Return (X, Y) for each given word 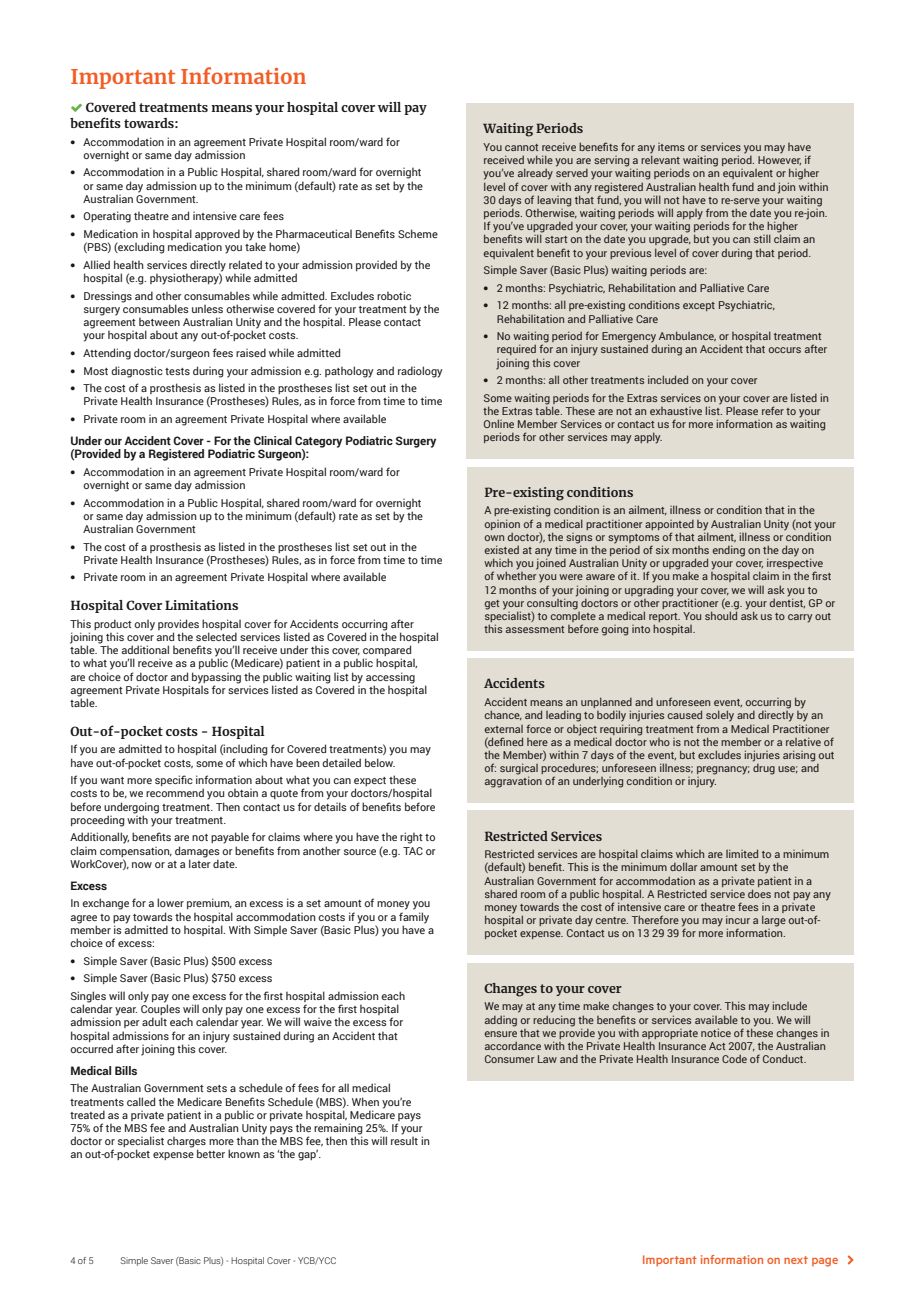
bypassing (216, 678)
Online (499, 423)
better (211, 1153)
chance (503, 715)
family (414, 918)
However (779, 160)
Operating (107, 217)
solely (720, 716)
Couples (160, 1010)
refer (773, 410)
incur (738, 919)
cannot (521, 147)
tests (177, 371)
